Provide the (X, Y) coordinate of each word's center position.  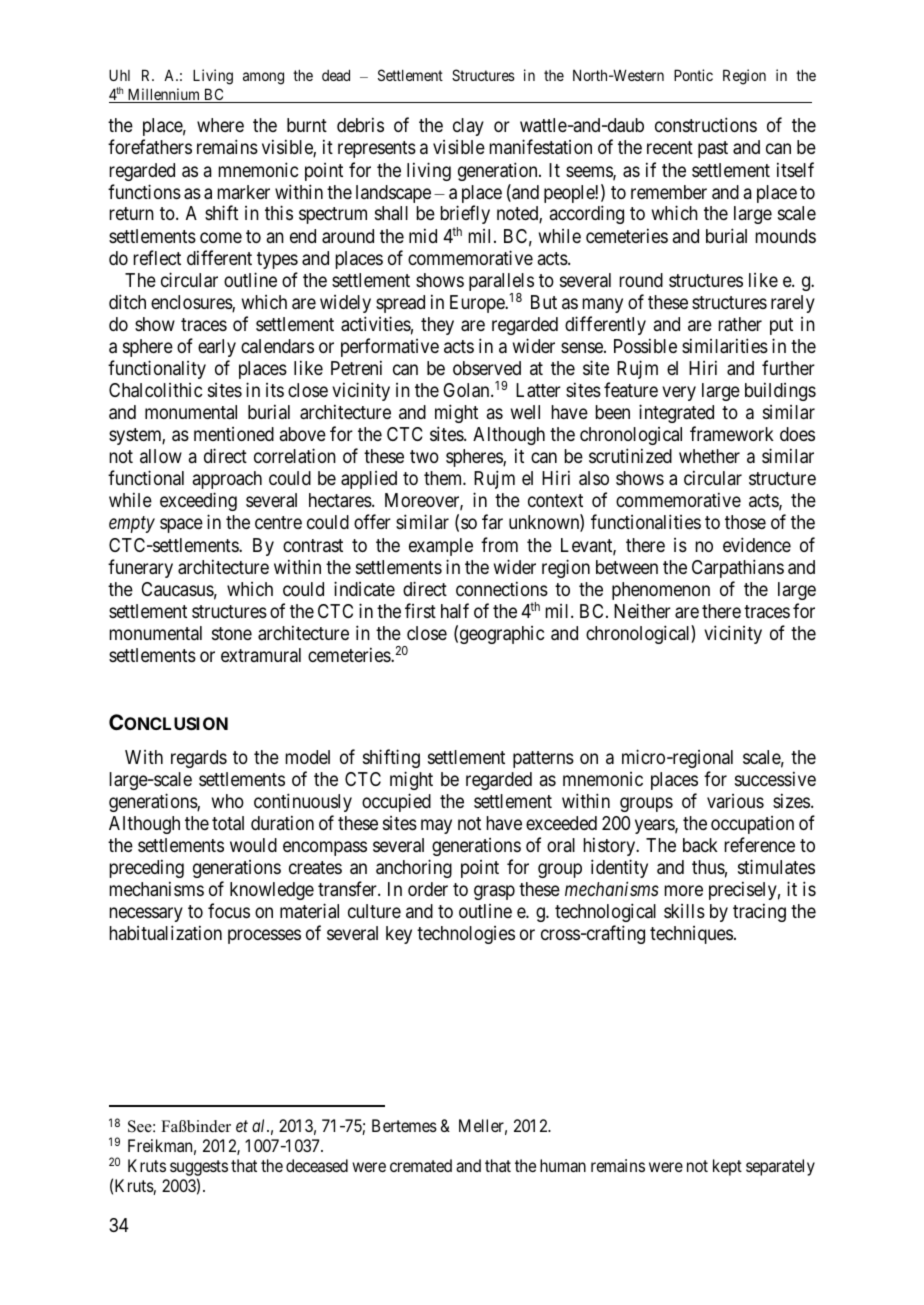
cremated (421, 1165)
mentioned (234, 434)
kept (727, 1167)
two (424, 456)
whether (709, 456)
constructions (706, 124)
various (735, 801)
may (436, 826)
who (228, 801)
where (220, 125)
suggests (199, 1169)
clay (468, 127)
